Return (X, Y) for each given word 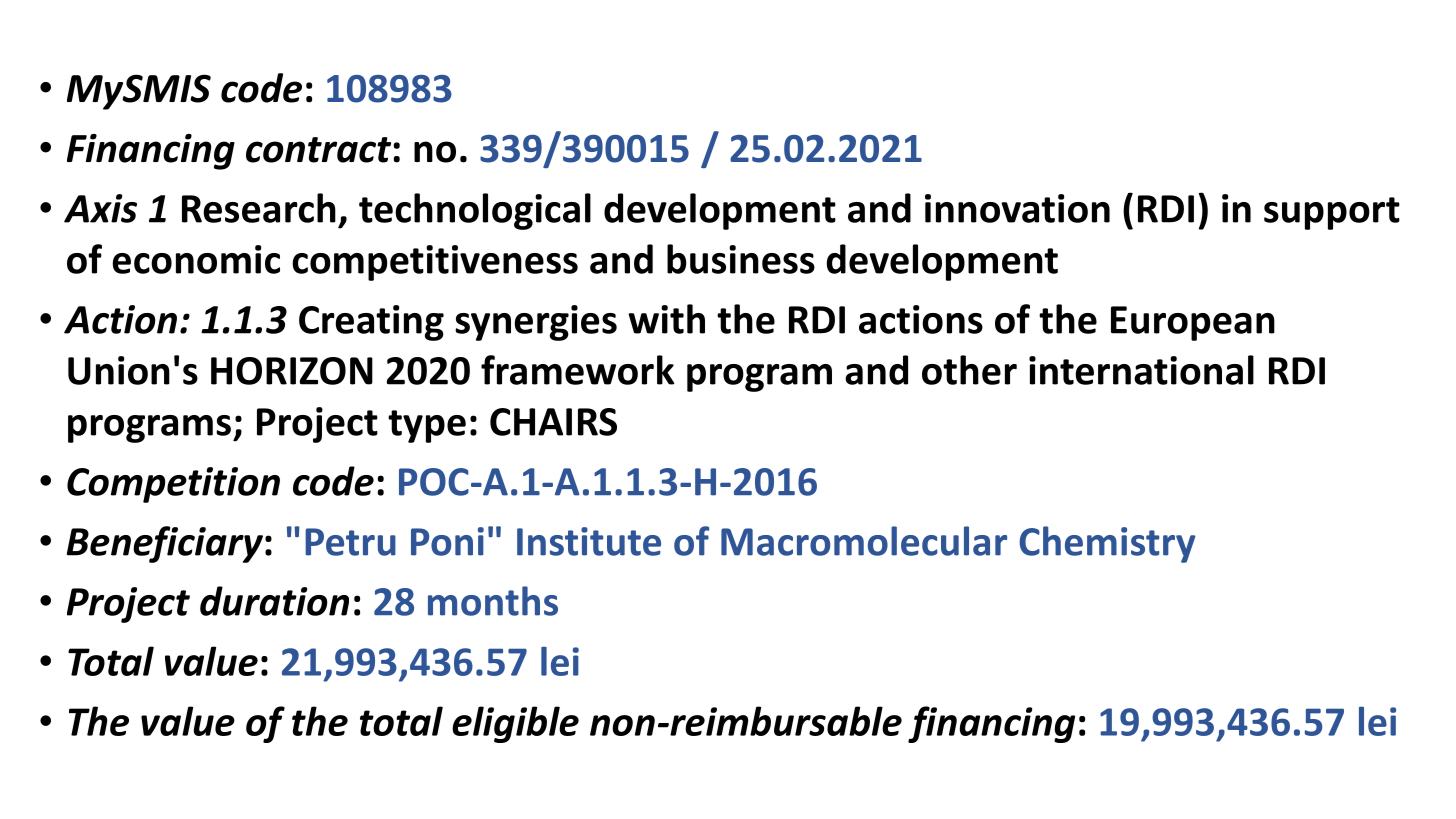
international (1141, 370)
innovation (1017, 208)
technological (475, 211)
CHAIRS (553, 422)
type (427, 426)
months (493, 601)
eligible (515, 724)
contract (318, 150)
